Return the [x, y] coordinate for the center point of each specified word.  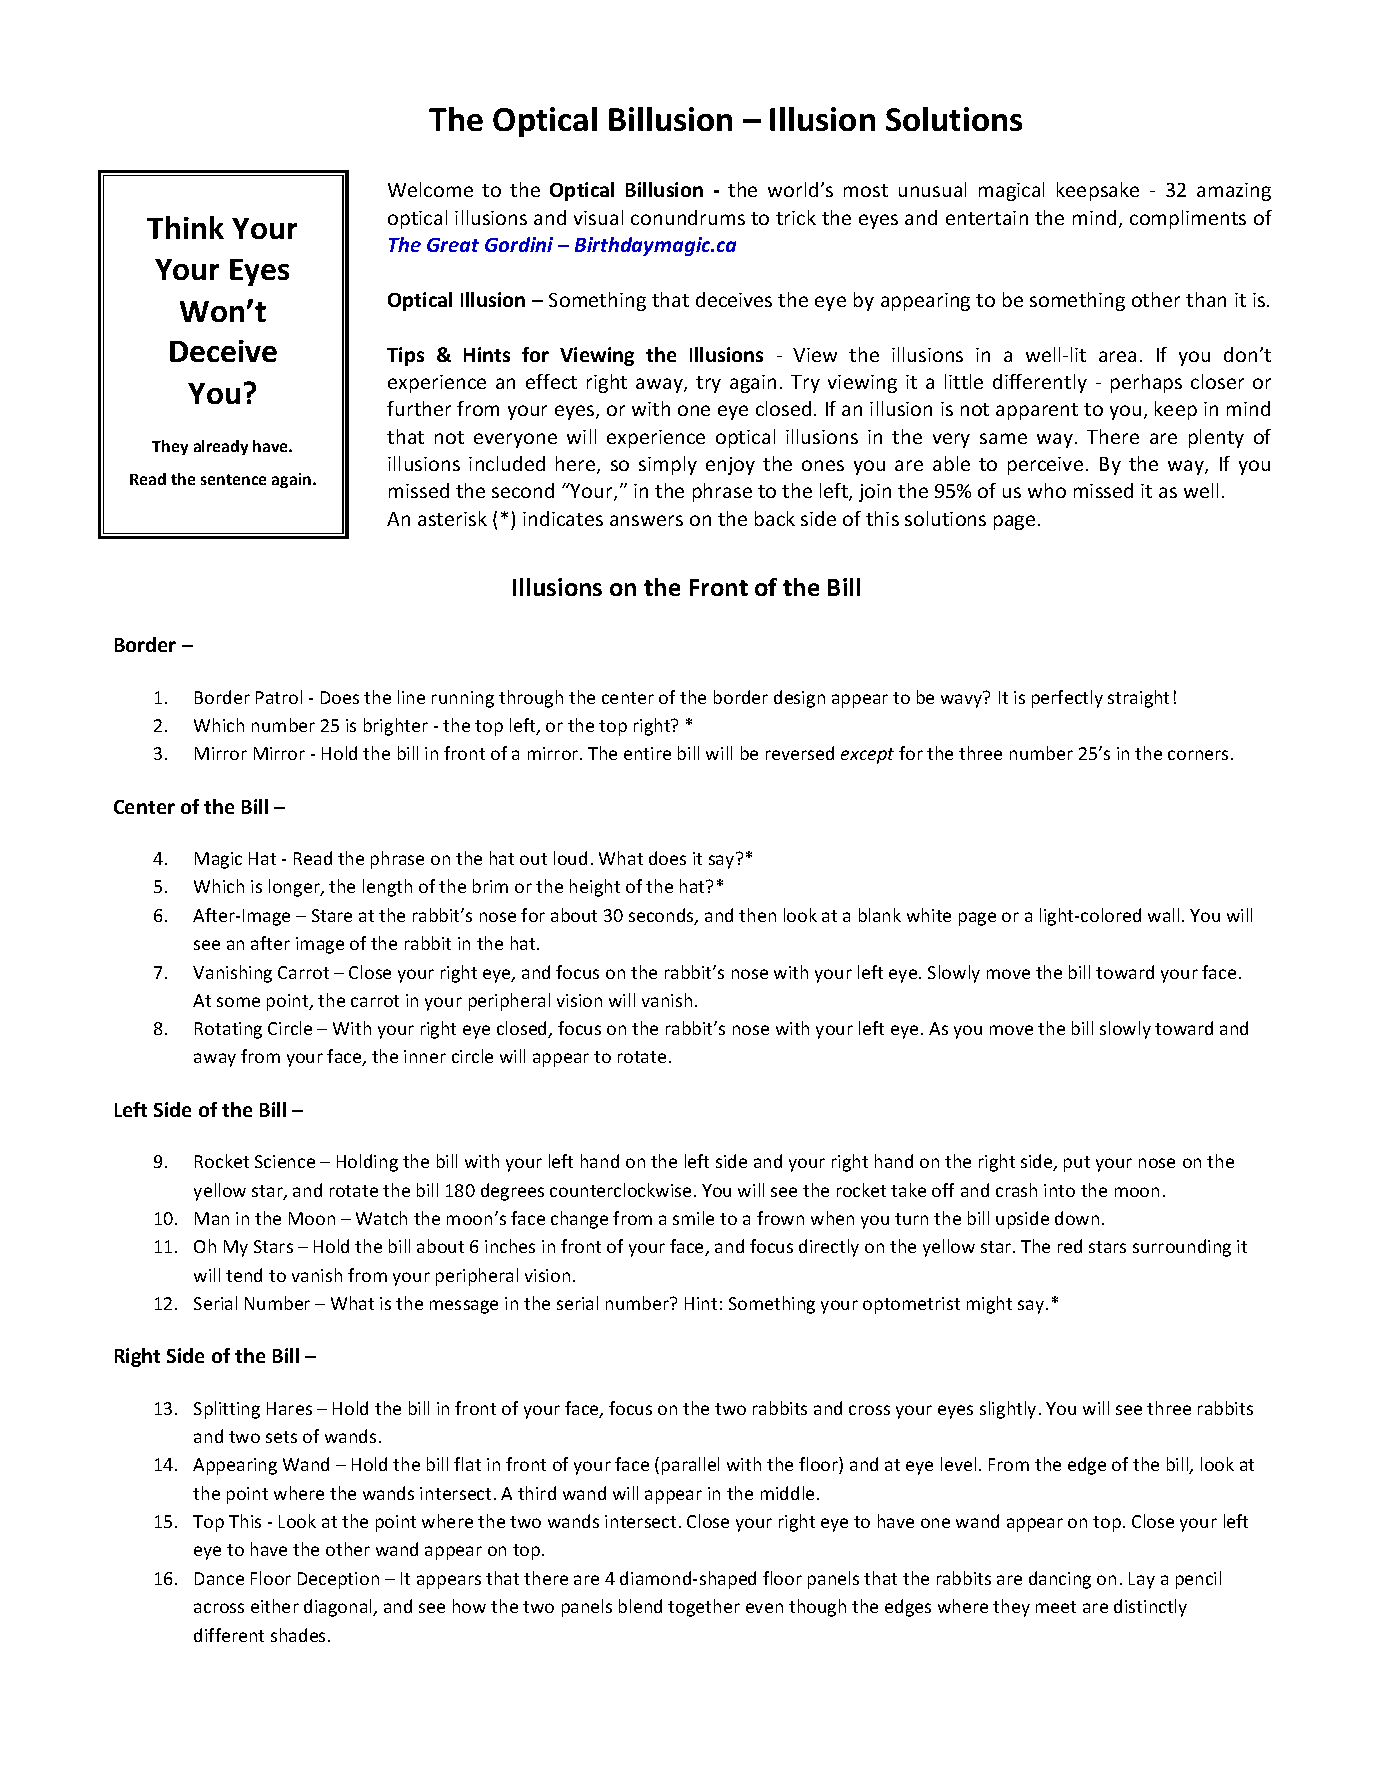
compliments [1188, 219]
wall [1163, 915]
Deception [338, 1580]
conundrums [688, 217]
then [757, 915]
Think [185, 227]
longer [295, 888]
